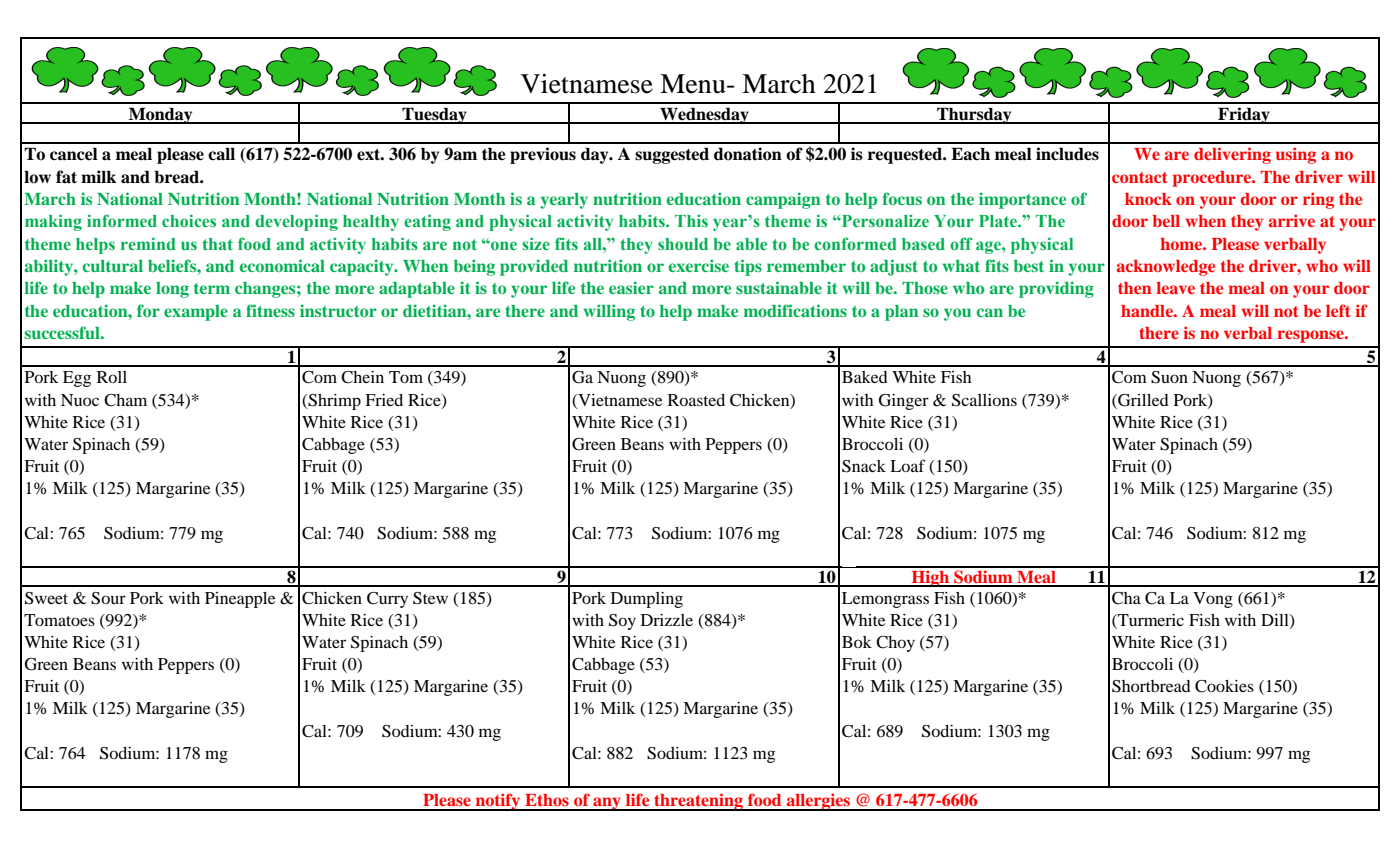 This page has height=850, width=1400. I want to click on Grilled, so click(1142, 400).
